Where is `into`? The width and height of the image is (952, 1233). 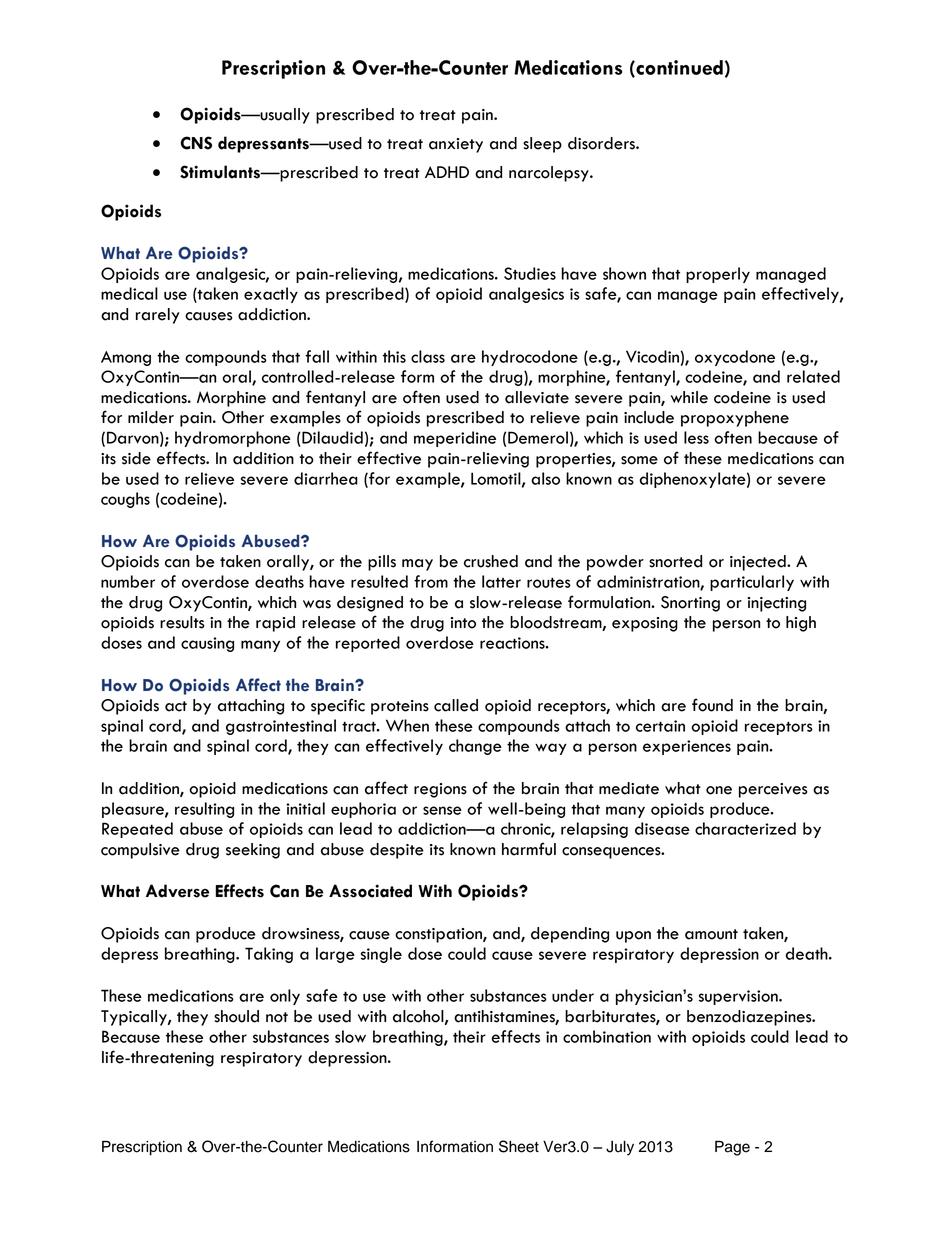 into is located at coordinates (463, 623).
